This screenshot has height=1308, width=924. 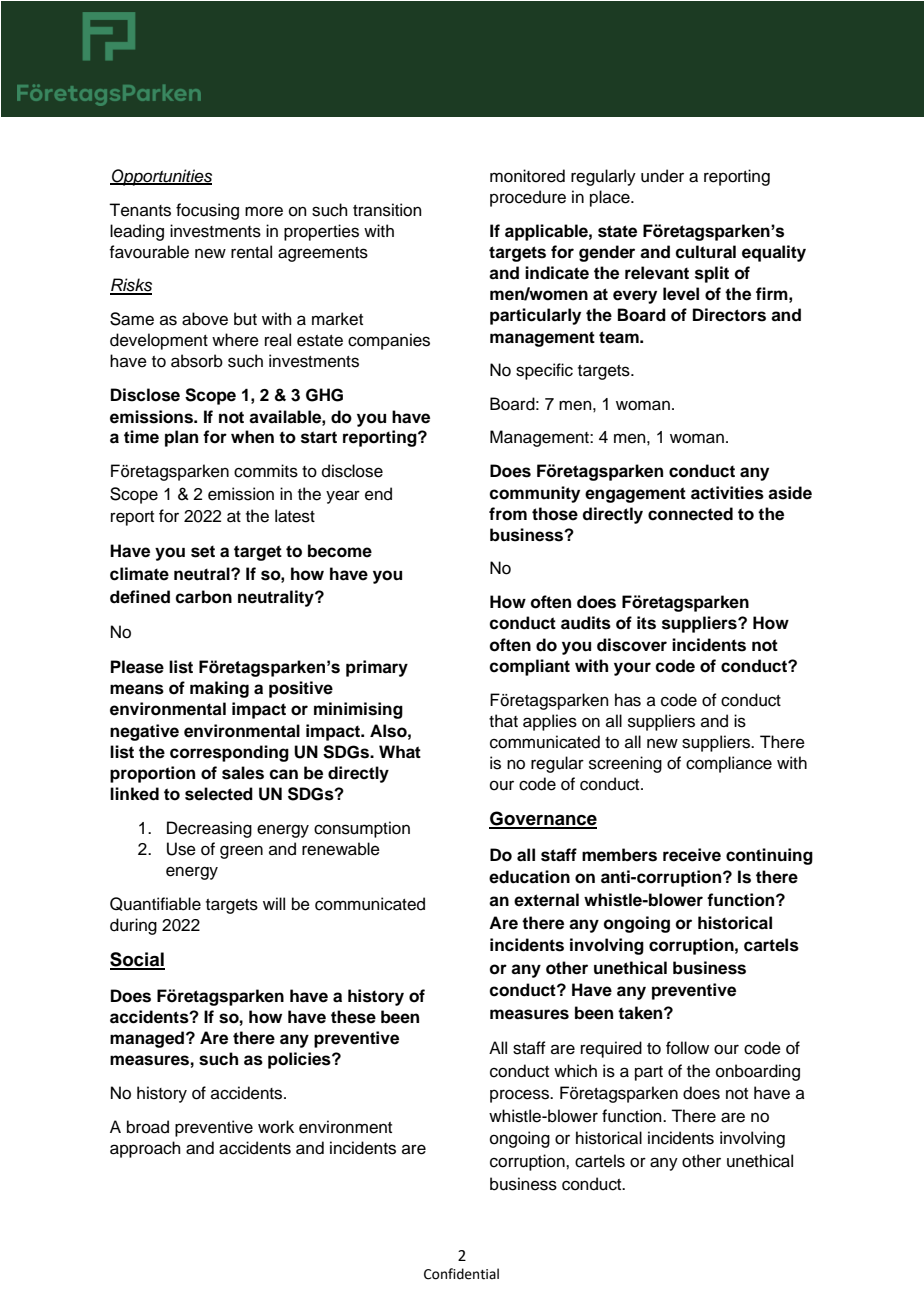 What do you see at coordinates (687, 1048) in the screenshot?
I see `follow` at bounding box center [687, 1048].
